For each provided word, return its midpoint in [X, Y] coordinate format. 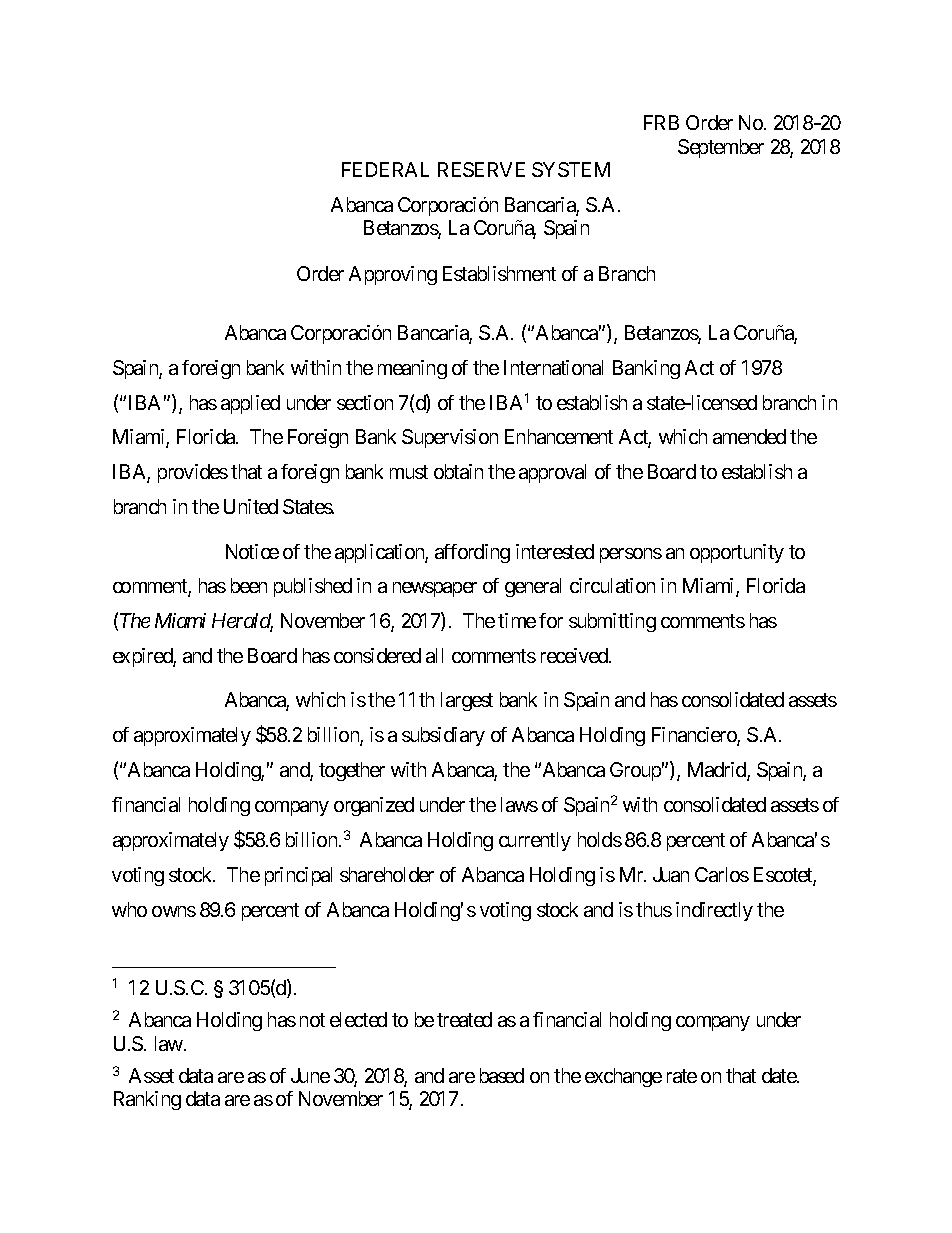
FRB [661, 122]
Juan [671, 874]
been [249, 585]
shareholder [387, 874]
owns [174, 911]
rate [682, 1076]
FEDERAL [385, 169]
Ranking [147, 1100]
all [434, 655]
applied [250, 404]
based [502, 1075]
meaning [412, 369]
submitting [612, 622]
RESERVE [481, 169]
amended [749, 436]
